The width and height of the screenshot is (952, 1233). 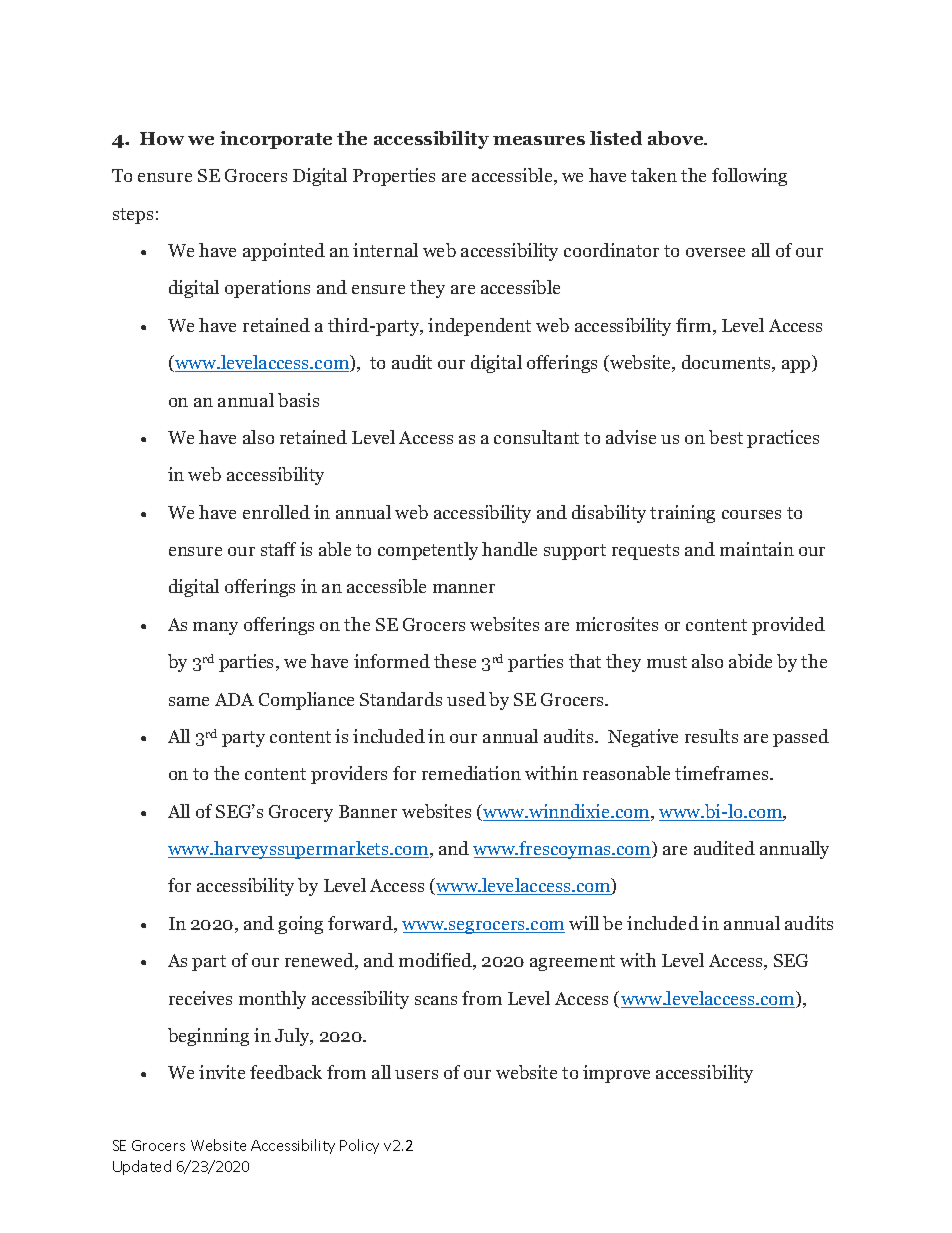 I want to click on Properties, so click(x=394, y=177).
